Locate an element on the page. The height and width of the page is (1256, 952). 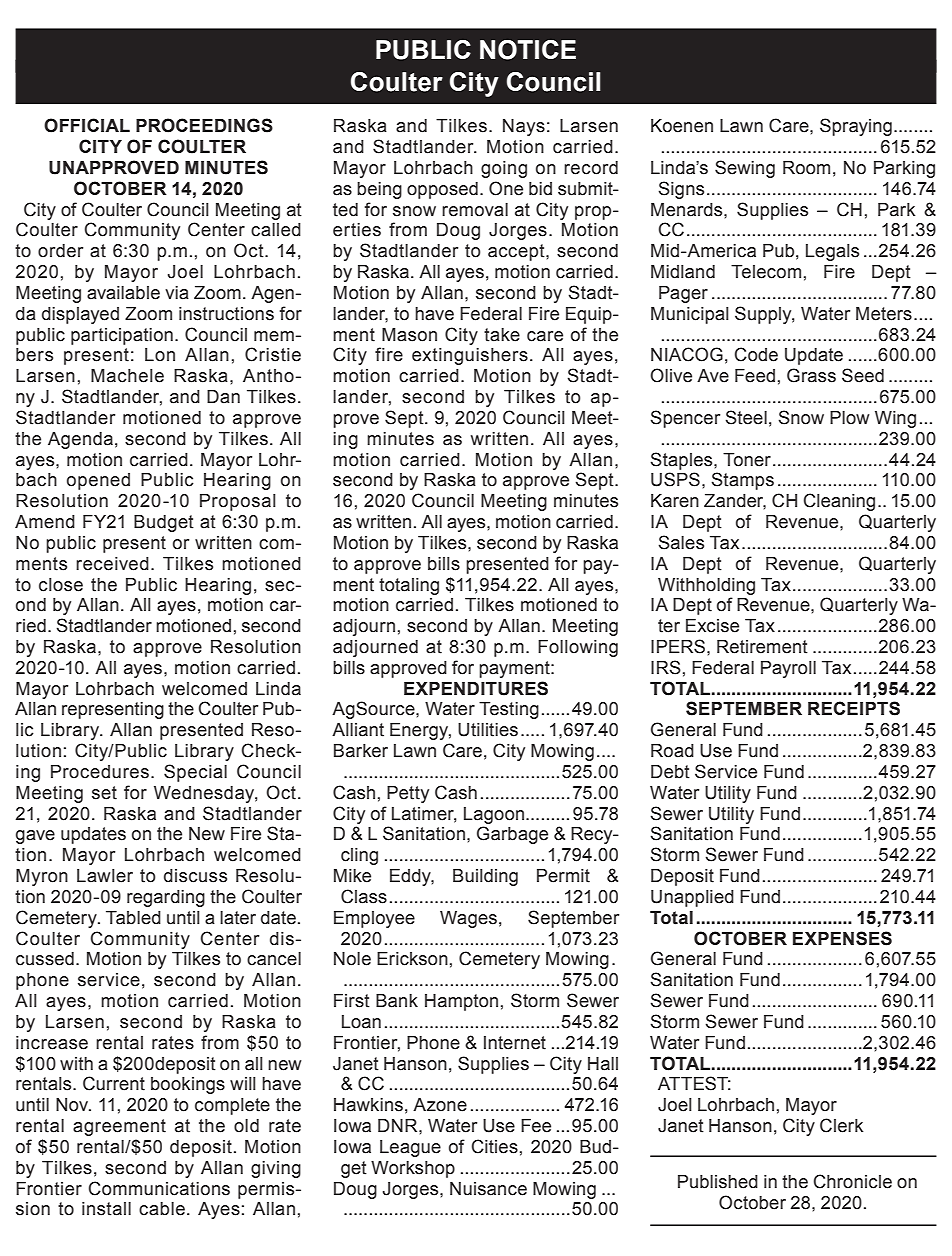
Spraying is located at coordinates (856, 127).
